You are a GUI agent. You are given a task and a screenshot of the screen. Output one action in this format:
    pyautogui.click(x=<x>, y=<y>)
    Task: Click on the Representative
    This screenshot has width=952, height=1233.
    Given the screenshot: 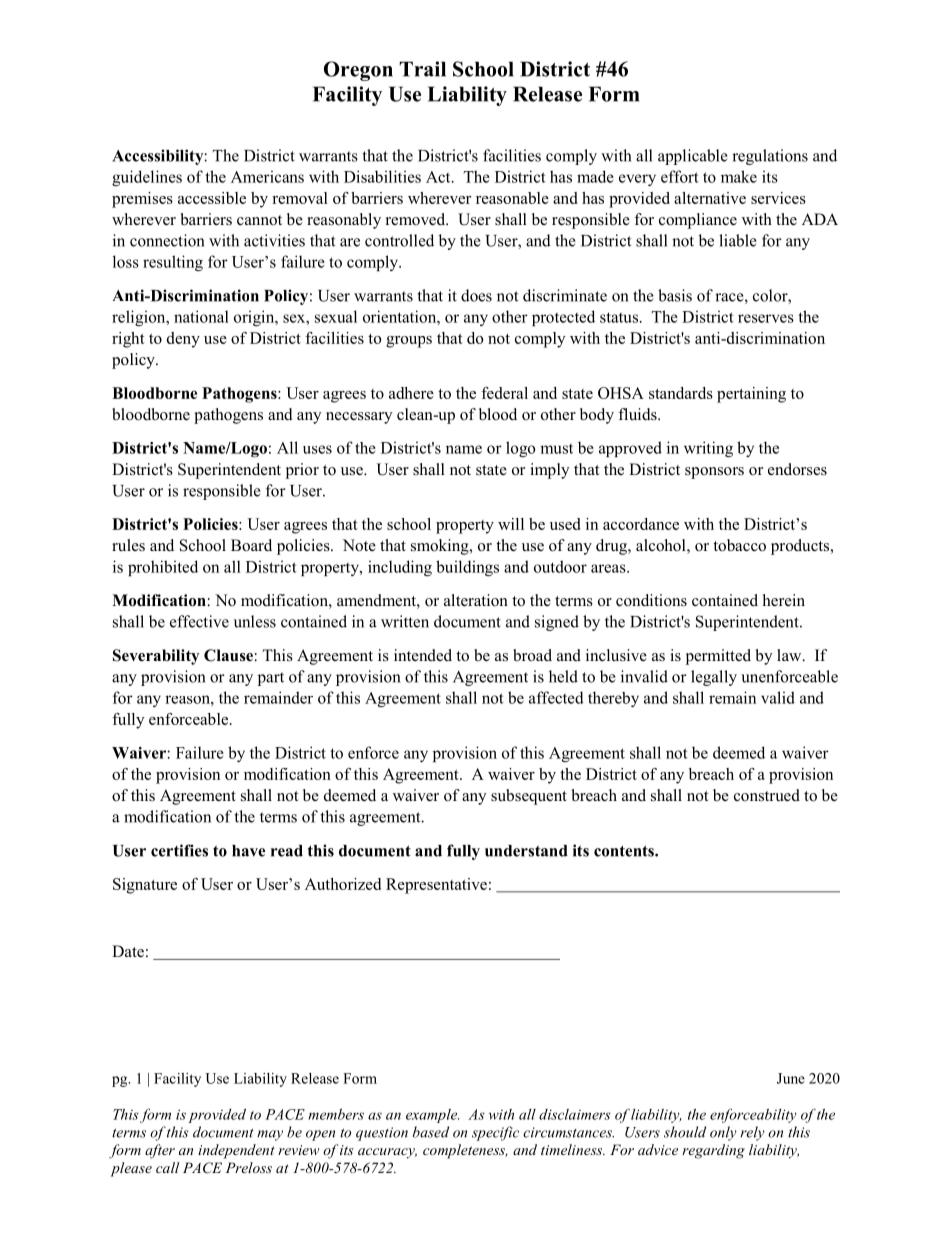 What is the action you would take?
    pyautogui.click(x=436, y=886)
